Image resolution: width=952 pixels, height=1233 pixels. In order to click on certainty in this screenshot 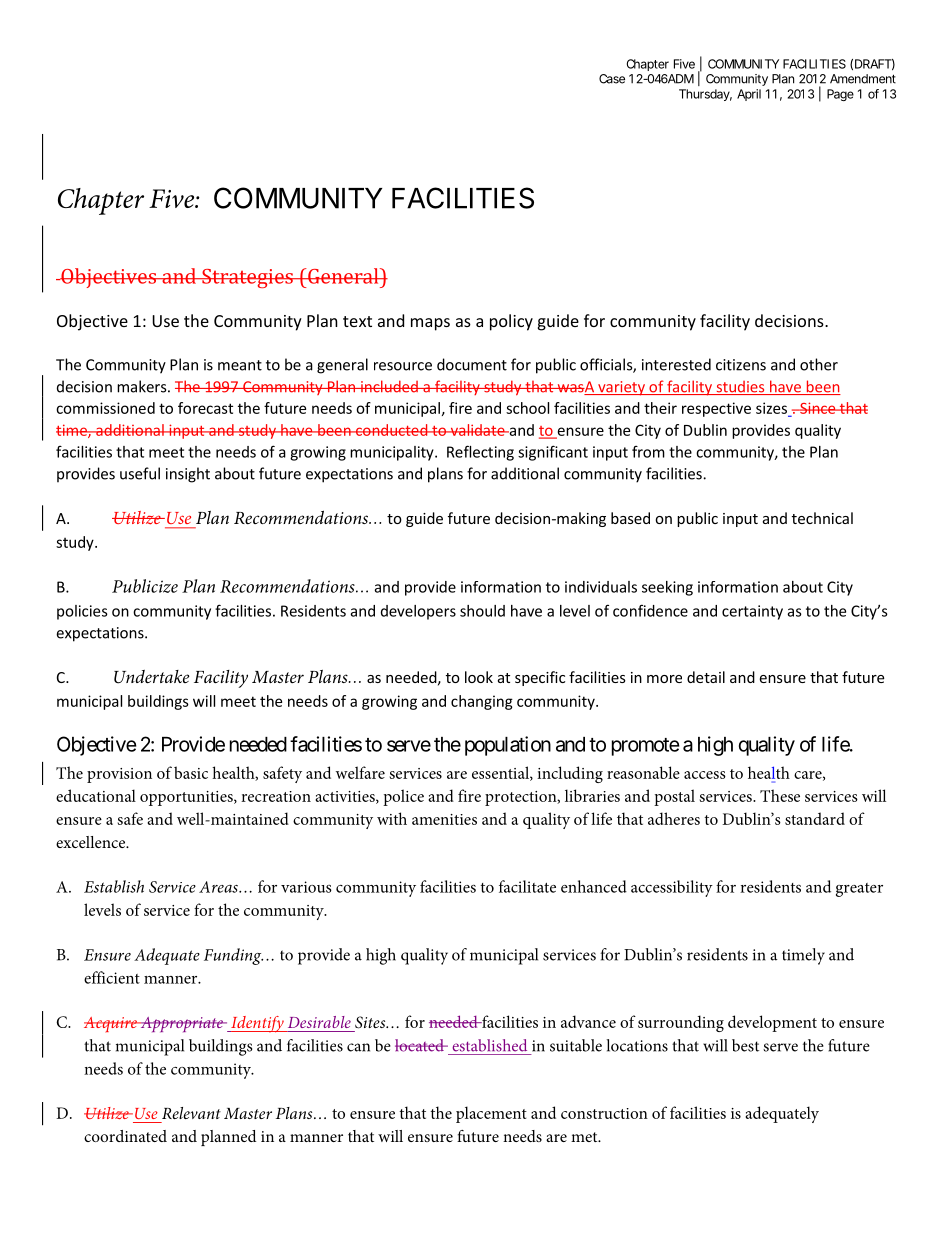, I will do `click(752, 612)`.
